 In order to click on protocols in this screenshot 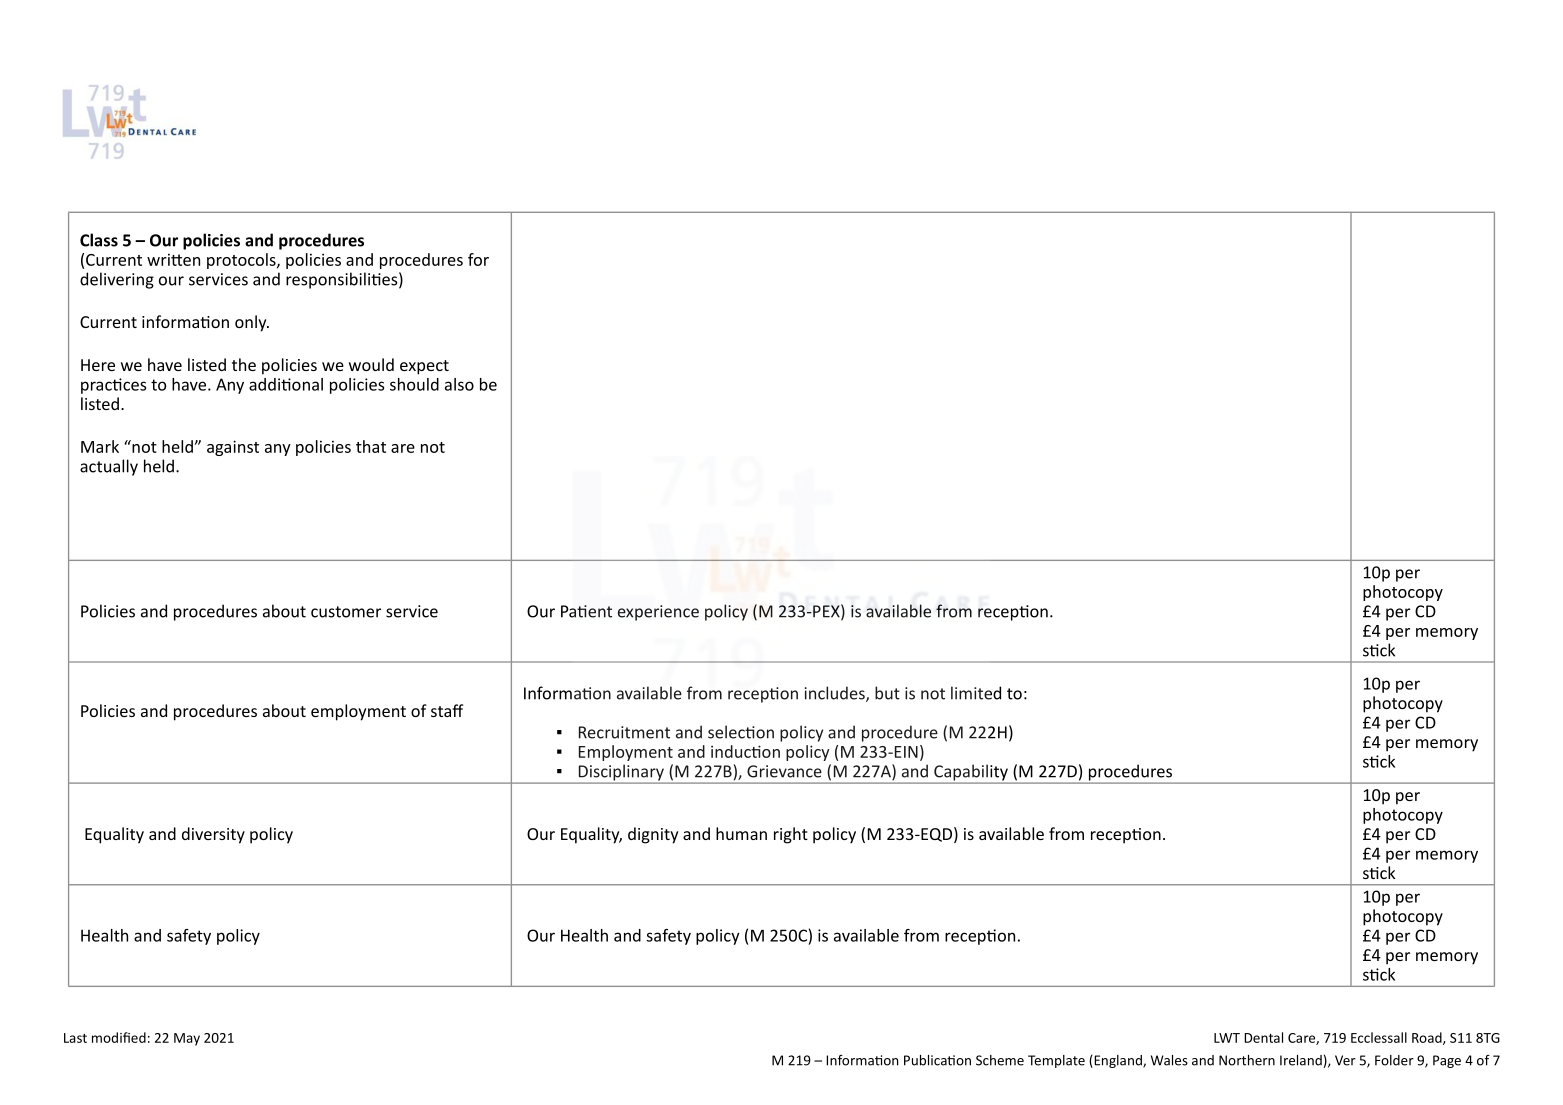, I will do `click(242, 261)`.
